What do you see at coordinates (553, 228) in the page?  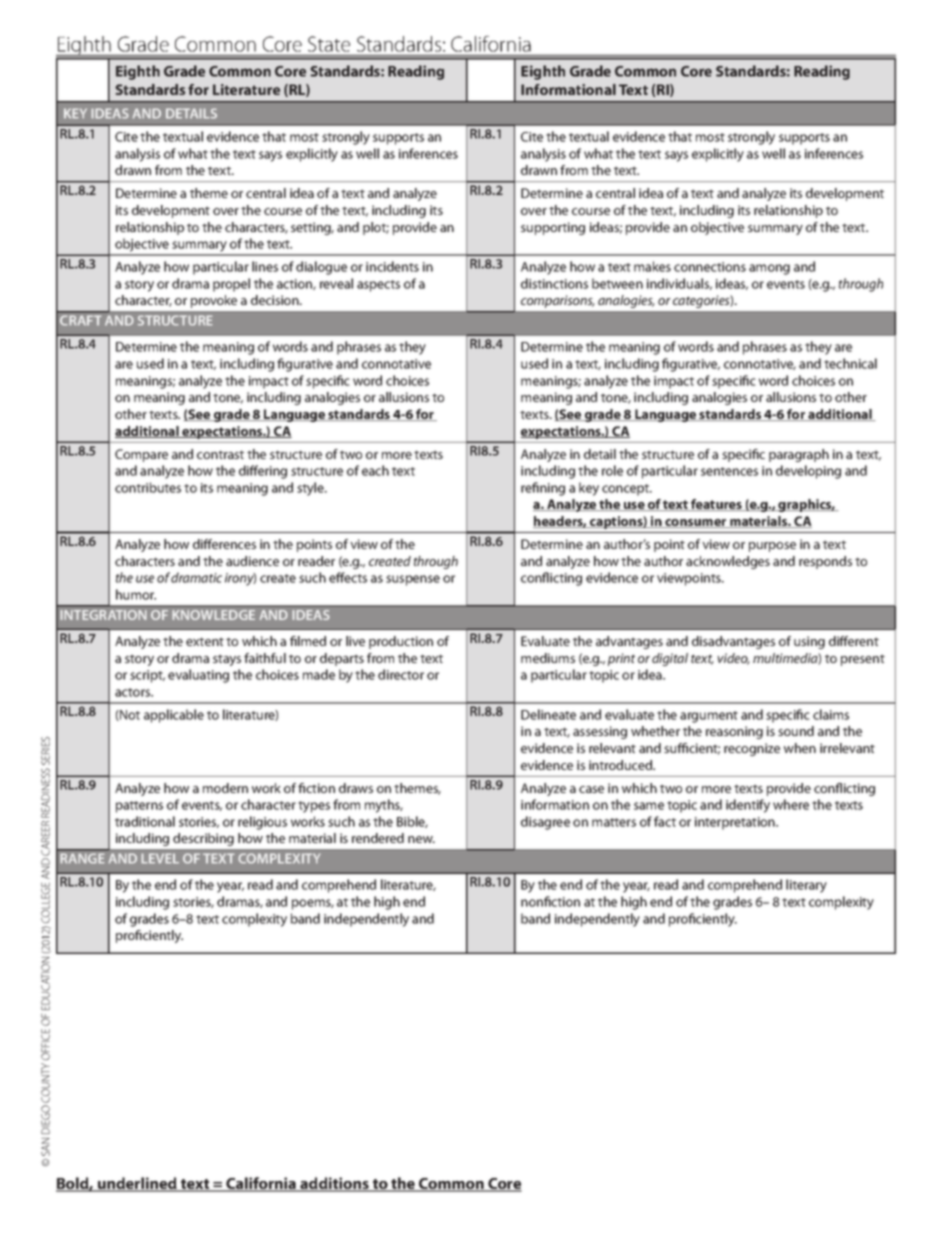 I see `supporting` at bounding box center [553, 228].
